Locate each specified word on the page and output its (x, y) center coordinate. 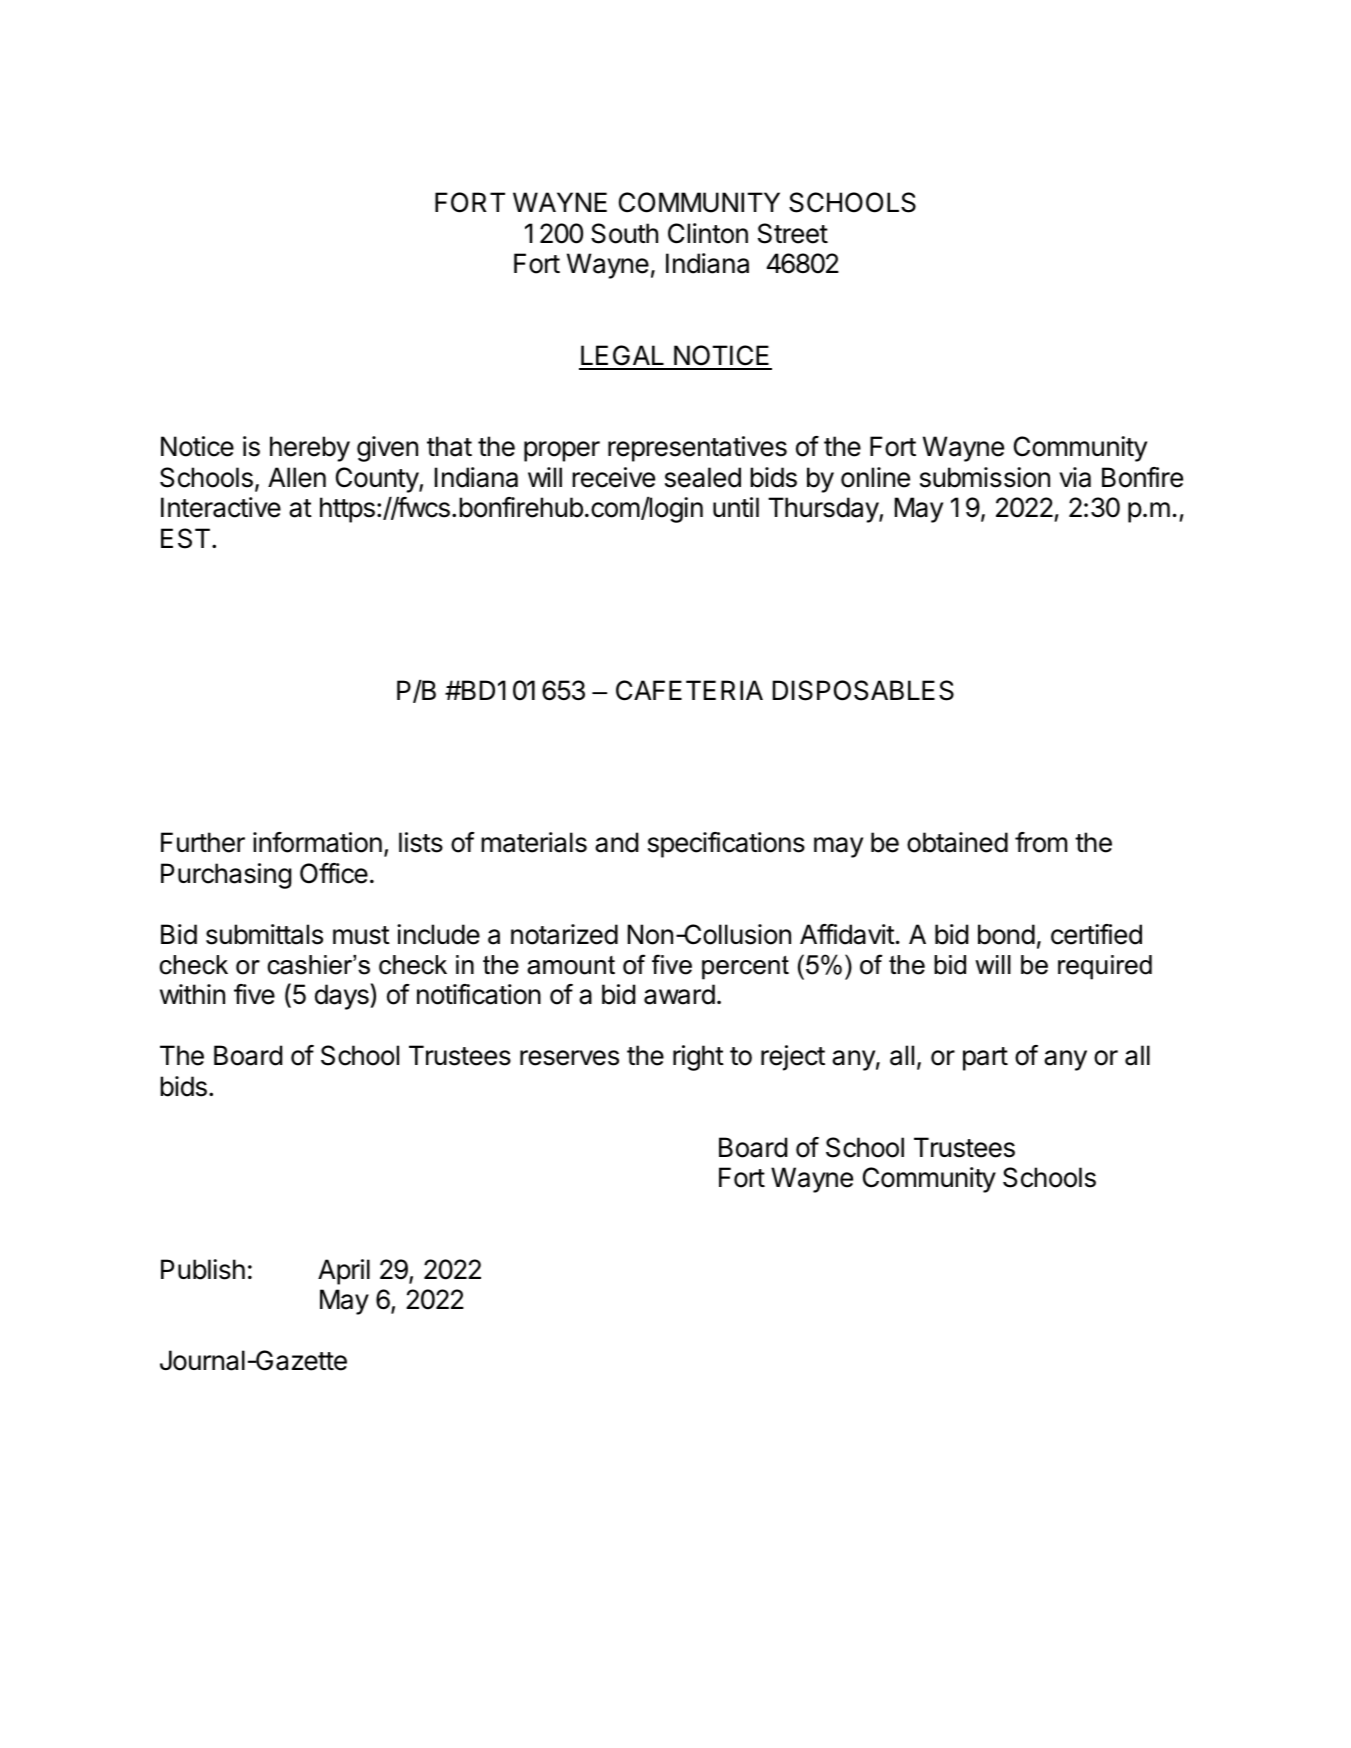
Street (793, 233)
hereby (310, 449)
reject (793, 1058)
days (343, 997)
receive (613, 477)
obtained (957, 842)
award (679, 994)
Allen (297, 477)
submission (985, 477)
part (985, 1059)
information (317, 842)
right (698, 1058)
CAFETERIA (689, 690)
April (344, 1272)
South (624, 233)
